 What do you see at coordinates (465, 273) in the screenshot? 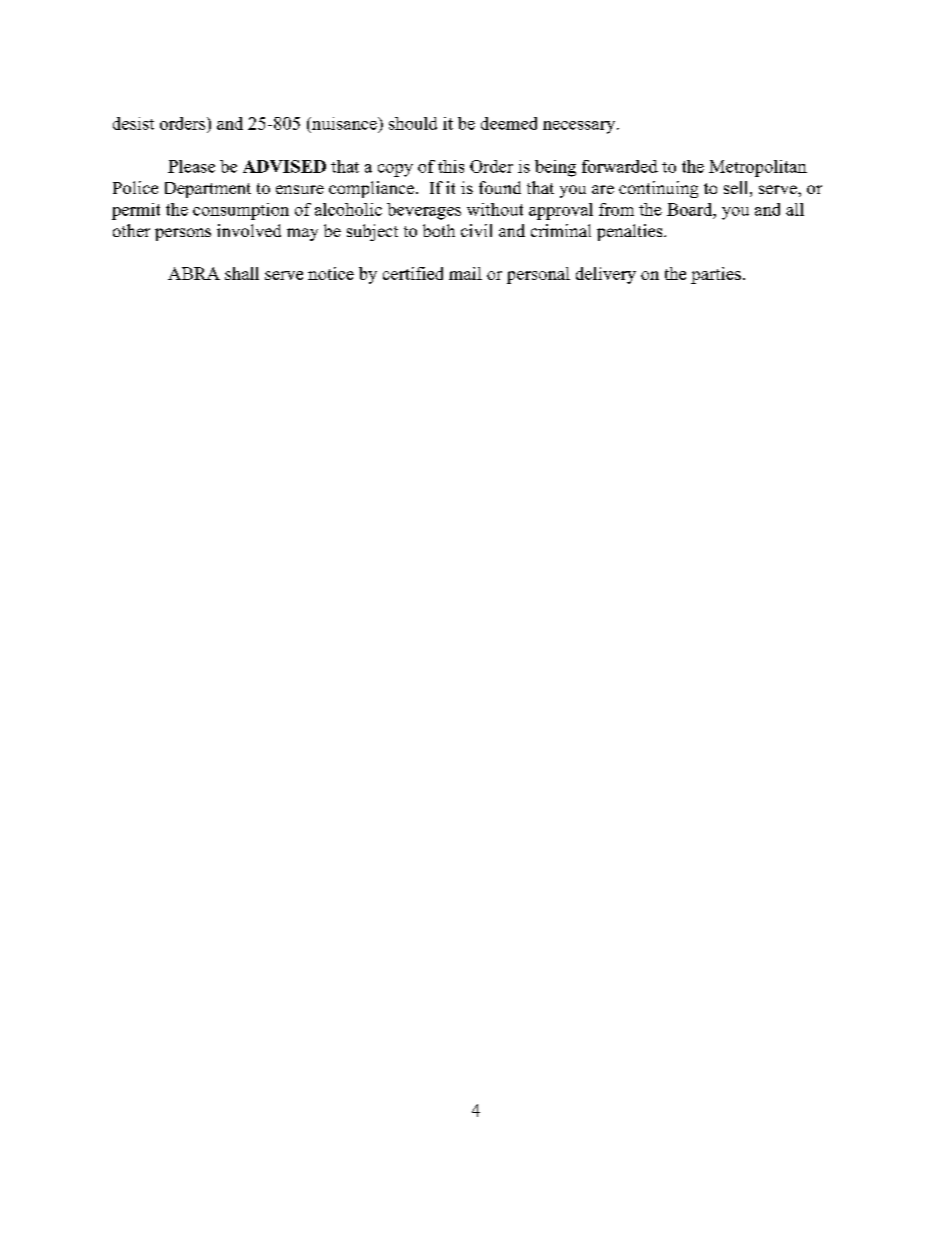
I see `mail` at bounding box center [465, 273].
